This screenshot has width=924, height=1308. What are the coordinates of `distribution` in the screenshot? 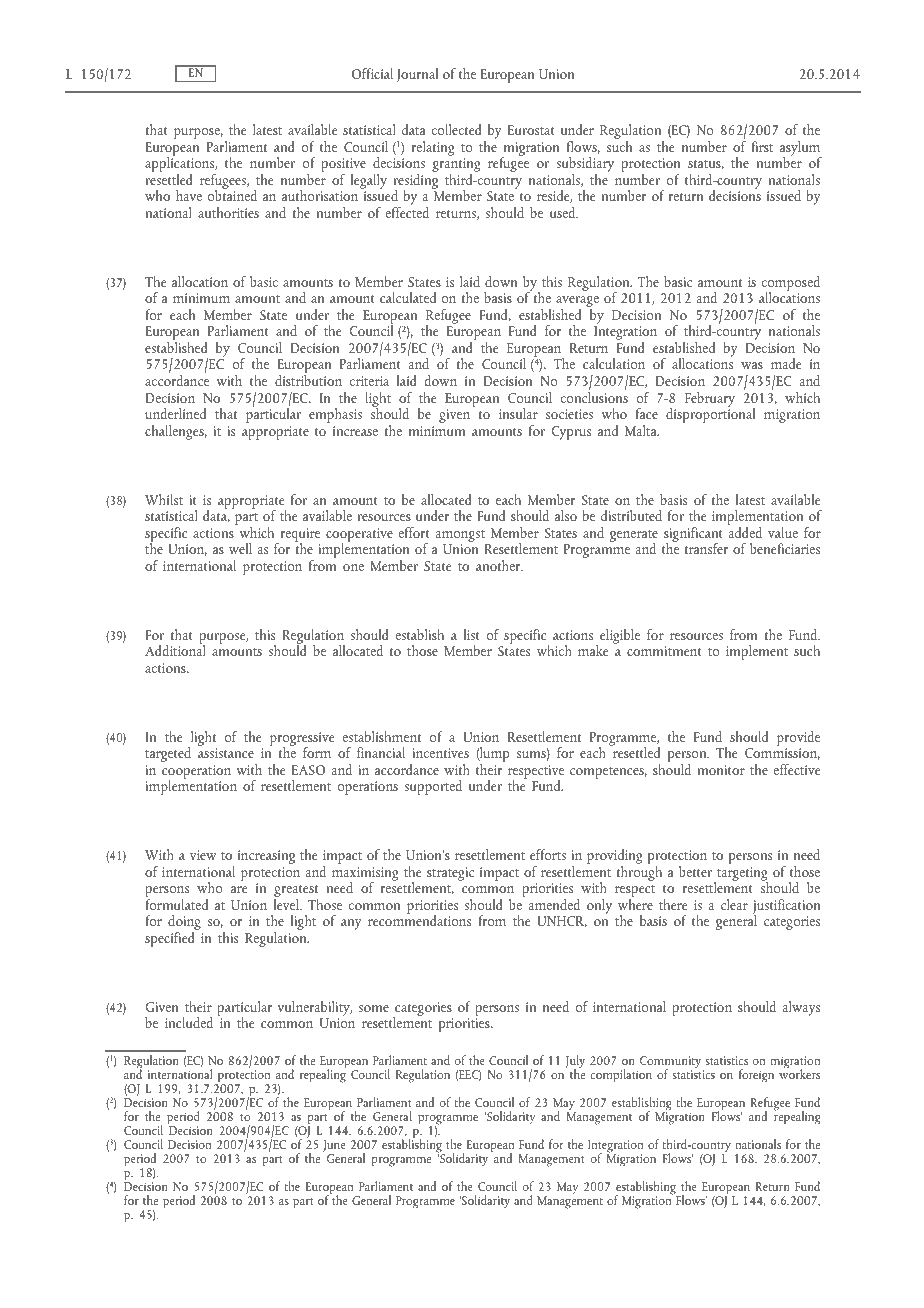 It's located at (308, 380).
